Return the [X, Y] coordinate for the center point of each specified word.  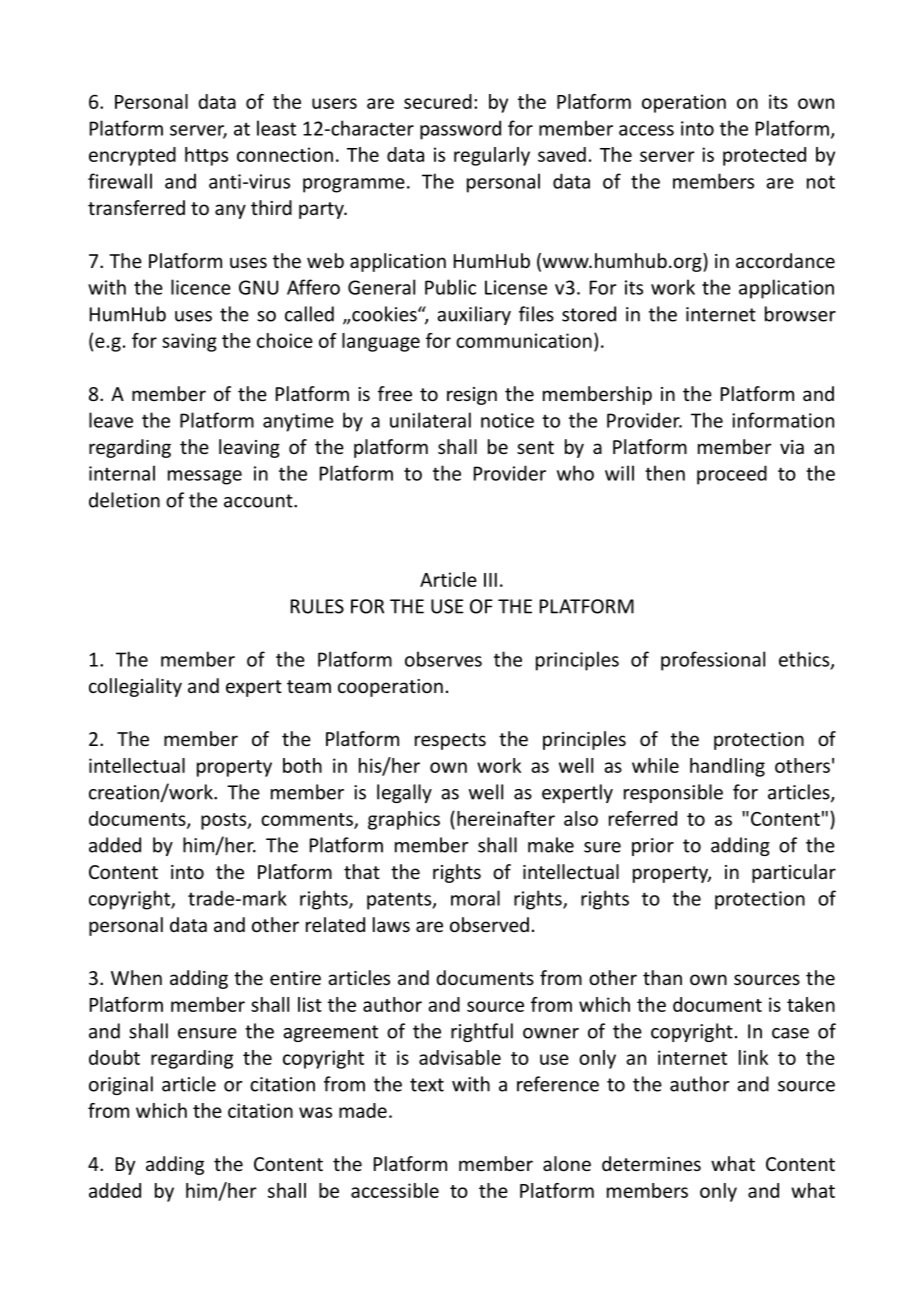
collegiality [135, 687]
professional [713, 661]
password [460, 130]
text [427, 1085]
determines [651, 1163]
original [121, 1085]
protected [764, 156]
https [206, 156]
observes [443, 659]
